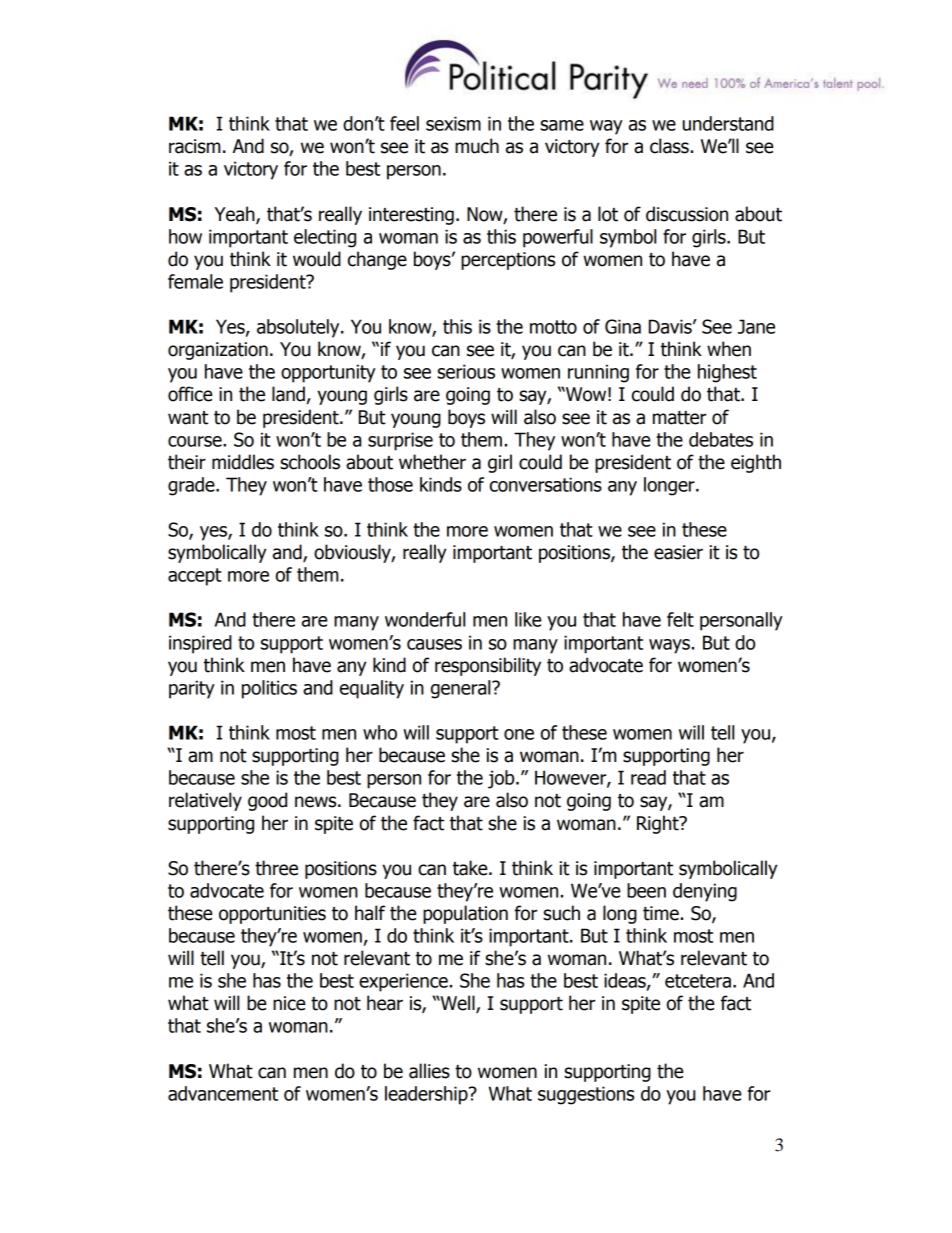 This image has height=1233, width=952. Describe the element at coordinates (194, 146) in the image. I see `racism` at that location.
